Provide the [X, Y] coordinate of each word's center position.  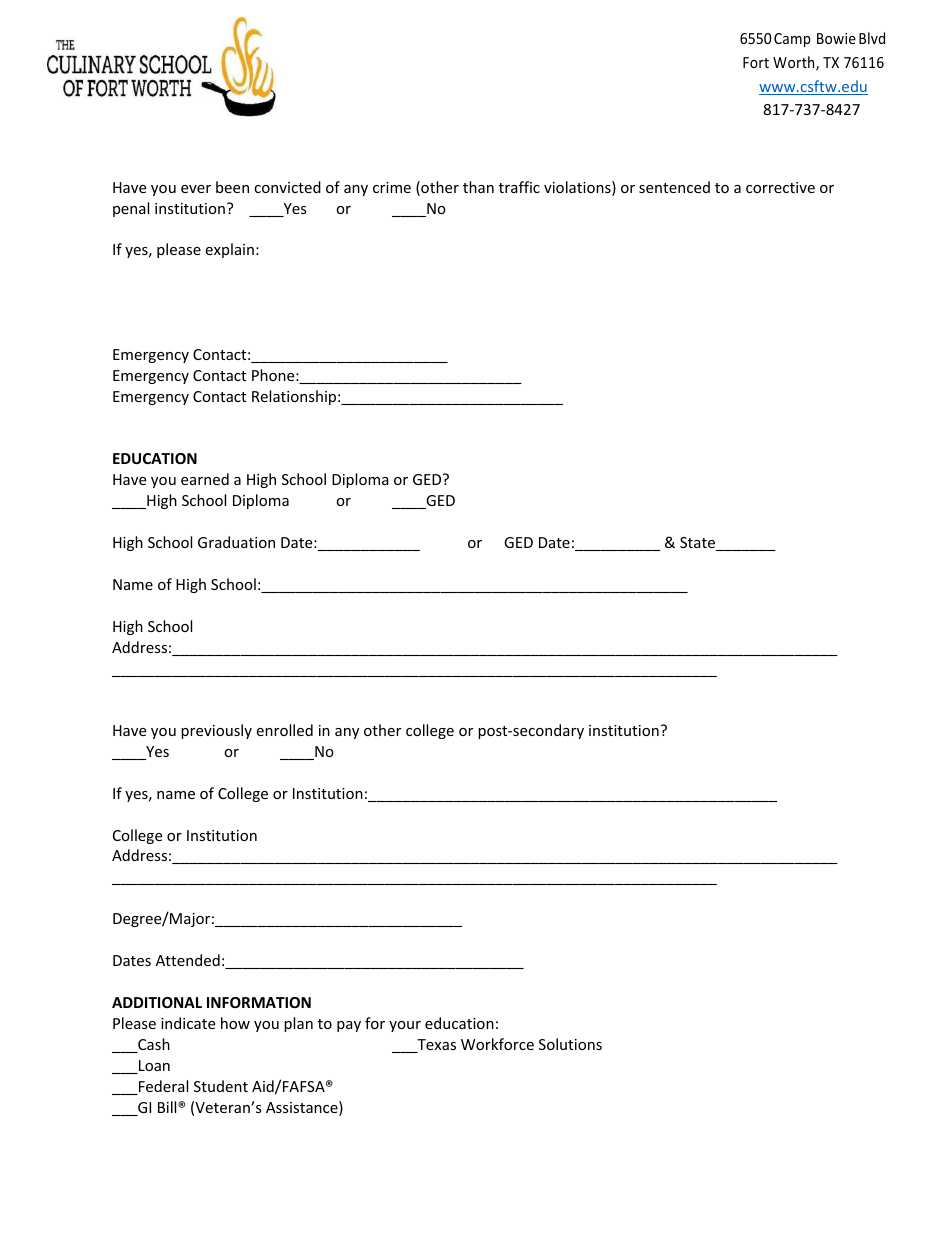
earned [205, 479]
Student [221, 1086]
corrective [780, 187]
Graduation [236, 542]
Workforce [497, 1044]
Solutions [570, 1044]
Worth [795, 63]
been [232, 187]
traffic [519, 187]
